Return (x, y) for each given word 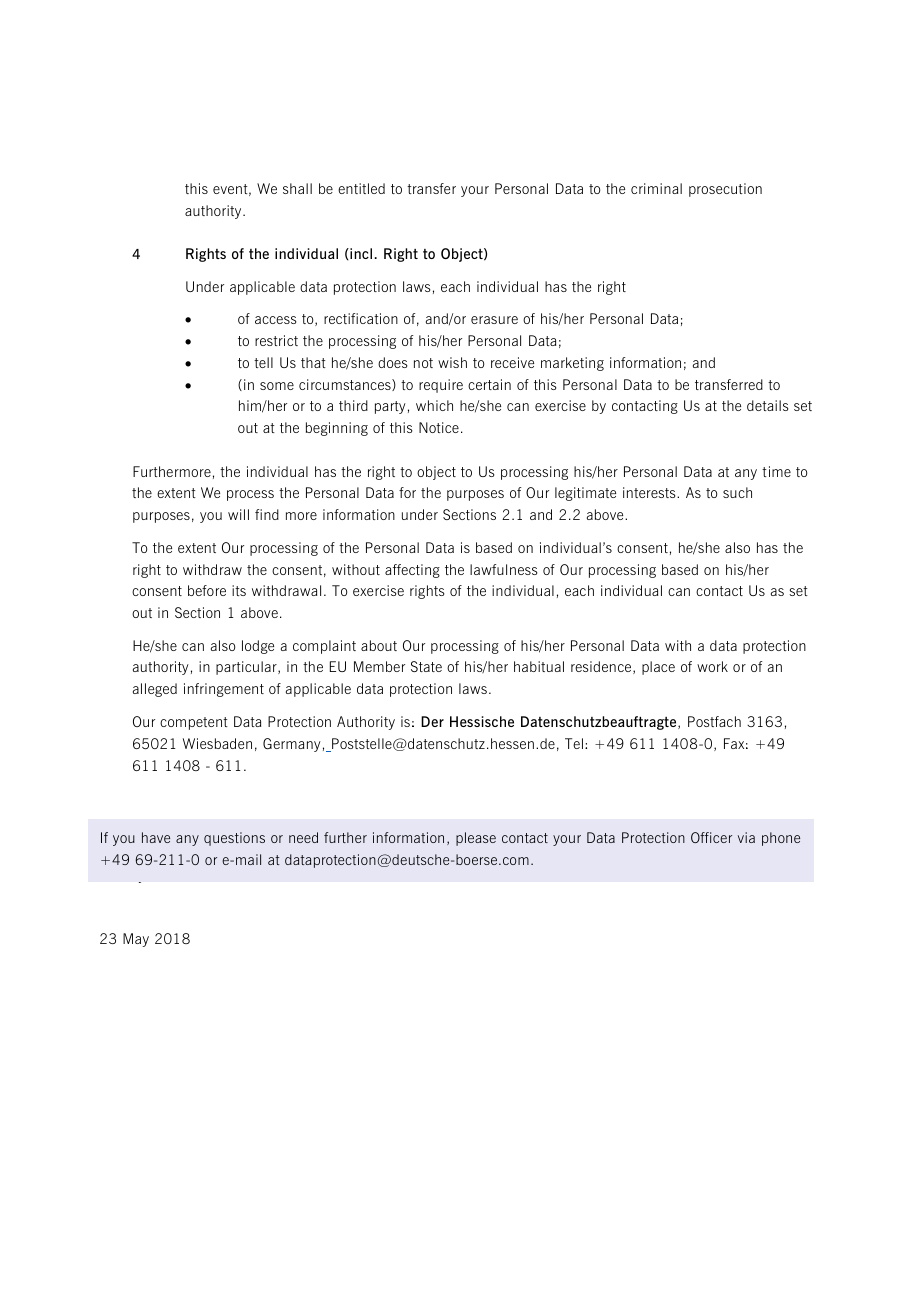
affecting (412, 571)
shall (297, 188)
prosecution (725, 190)
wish (452, 362)
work (712, 666)
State (426, 666)
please (476, 839)
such (737, 492)
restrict (276, 340)
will (238, 514)
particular (247, 668)
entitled (361, 188)
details (768, 405)
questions (234, 839)
